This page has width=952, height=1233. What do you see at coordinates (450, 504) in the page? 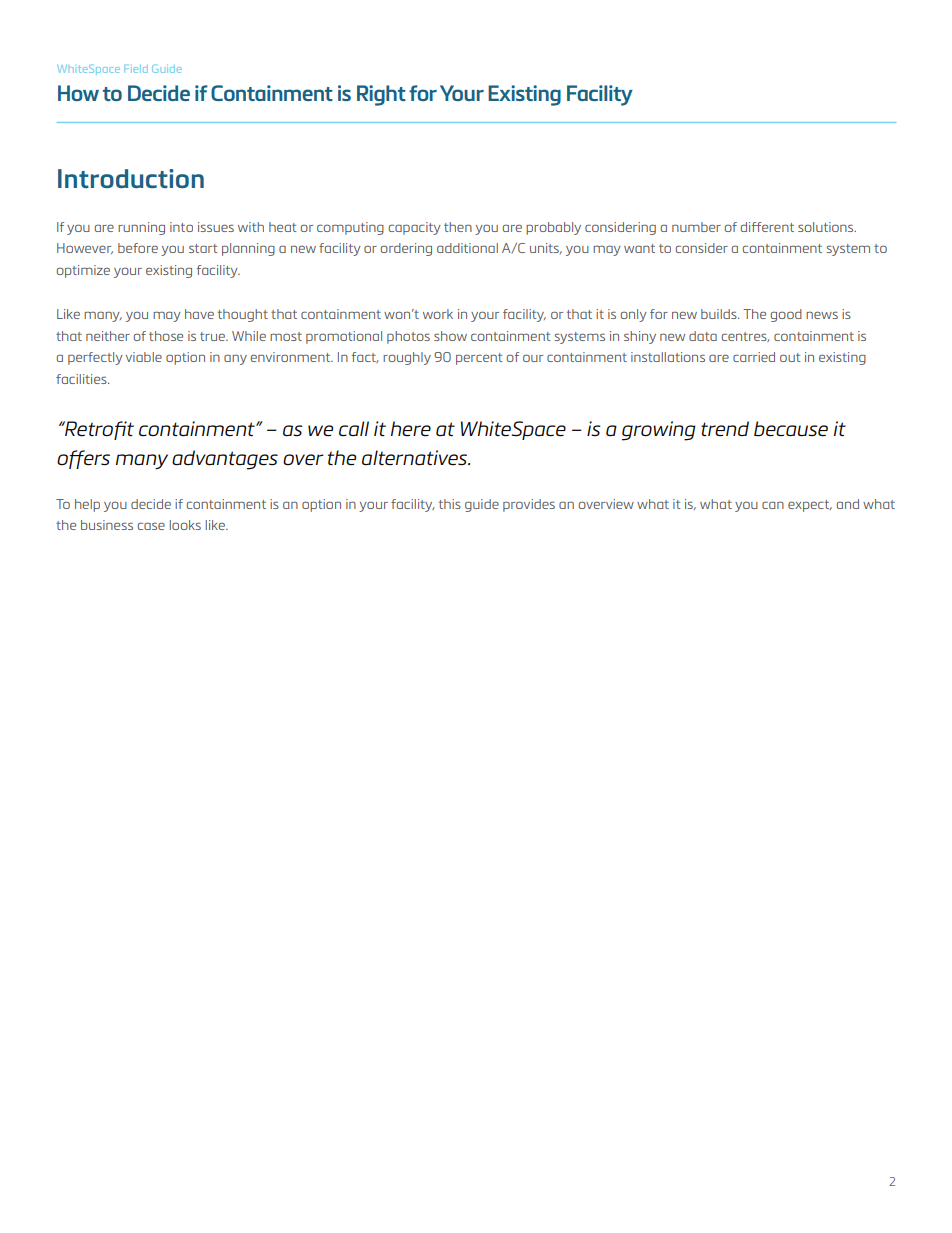
I see `this` at bounding box center [450, 504].
